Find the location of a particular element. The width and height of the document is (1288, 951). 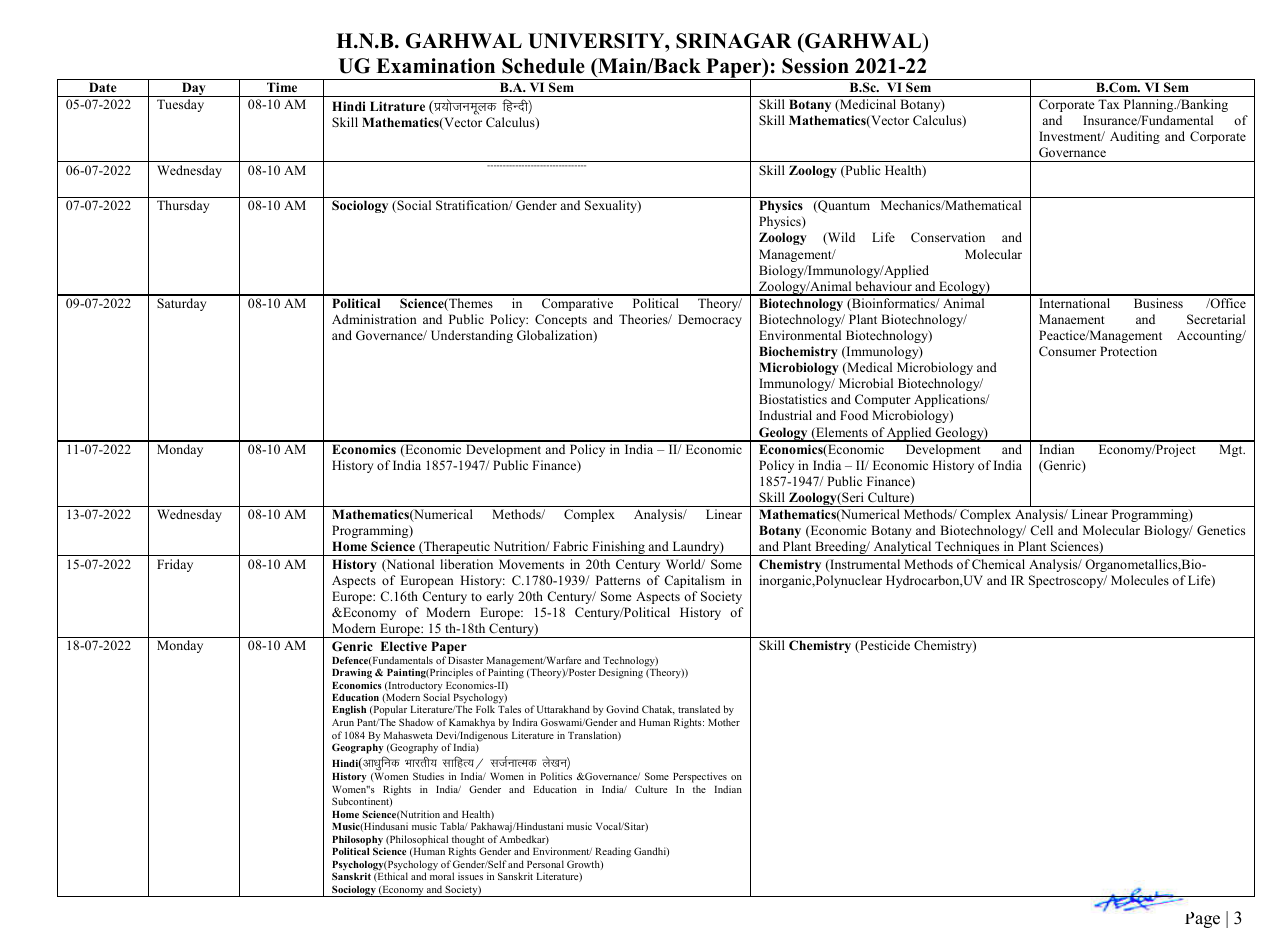

Page is located at coordinates (1202, 920).
